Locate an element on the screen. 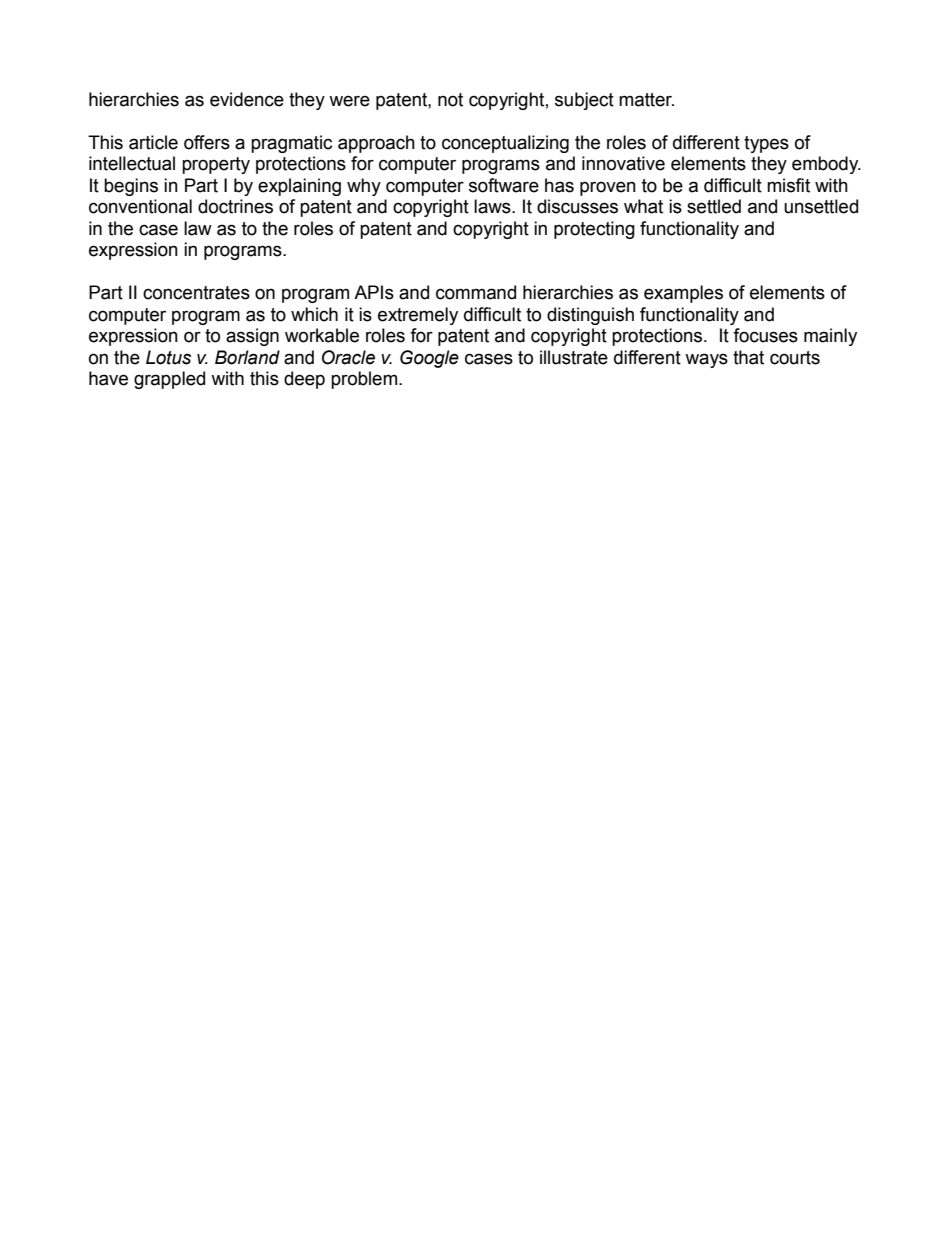  concentrates is located at coordinates (196, 293).
